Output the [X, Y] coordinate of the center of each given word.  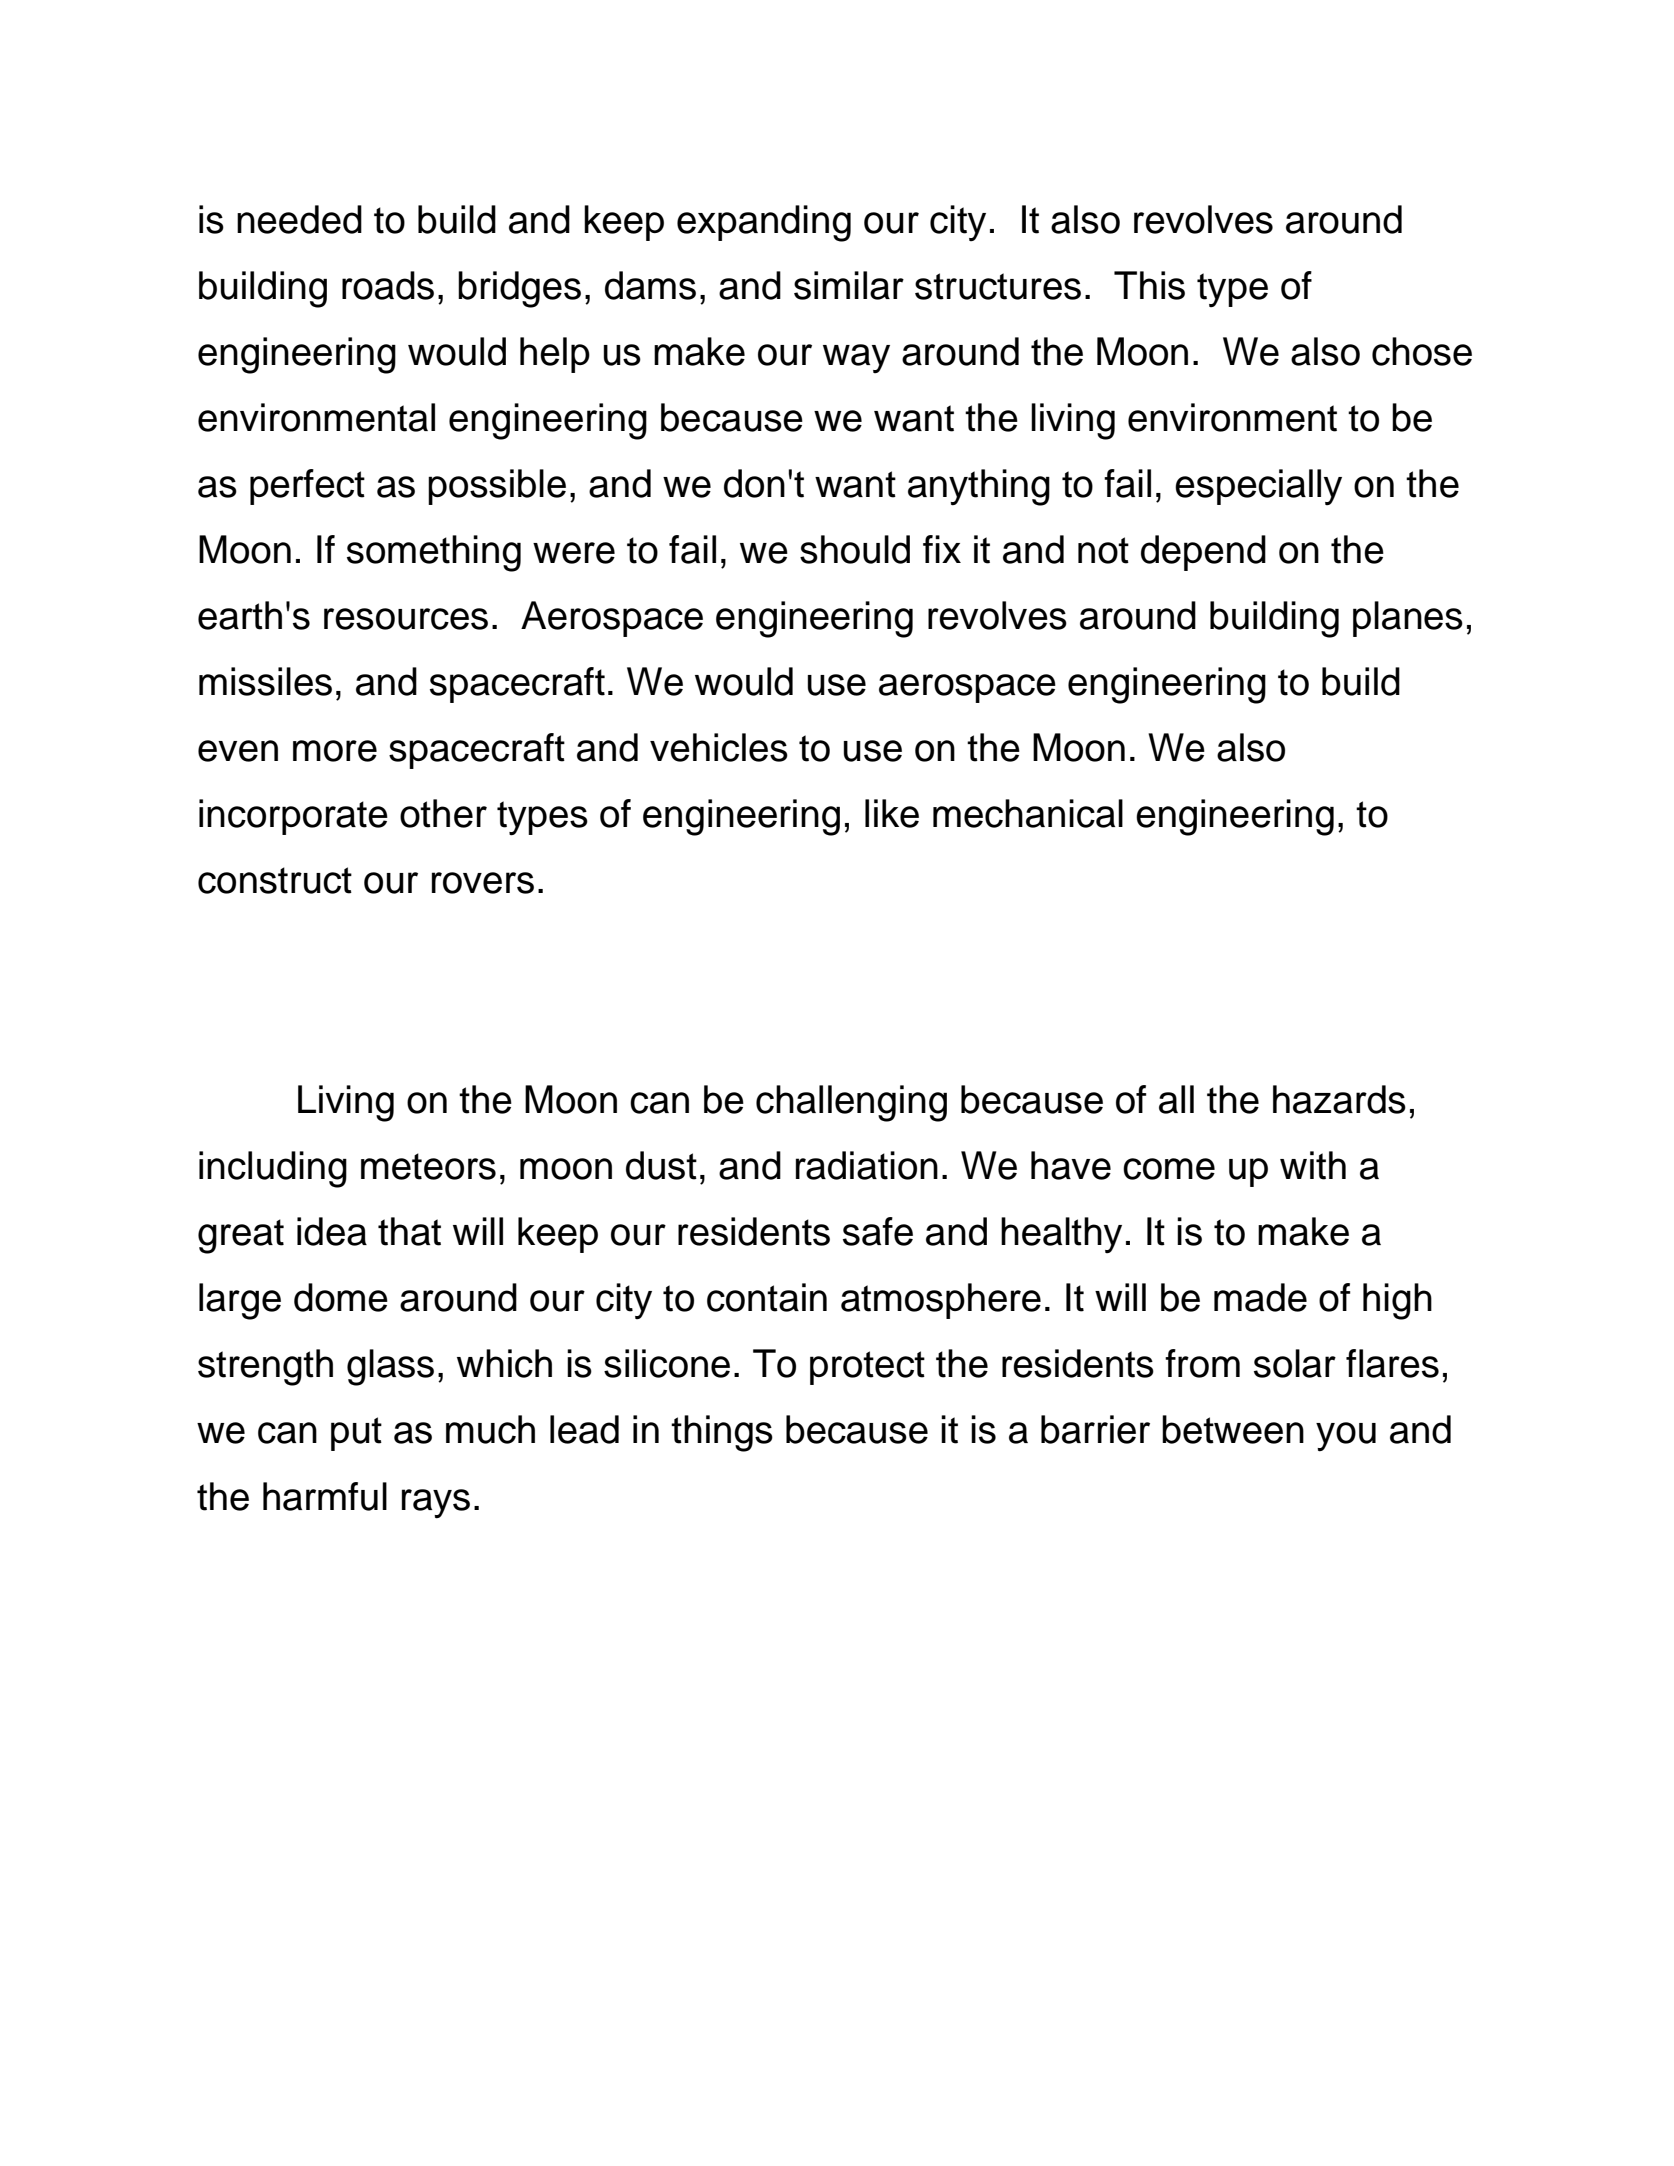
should [855, 549]
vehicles [719, 747]
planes [1408, 619]
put [356, 1434]
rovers [483, 883]
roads [388, 285]
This [1149, 285]
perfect [307, 487]
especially [1258, 487]
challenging [851, 1103]
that [409, 1231]
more [335, 751]
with [1313, 1165]
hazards [1339, 1099]
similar [849, 285]
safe [878, 1231]
